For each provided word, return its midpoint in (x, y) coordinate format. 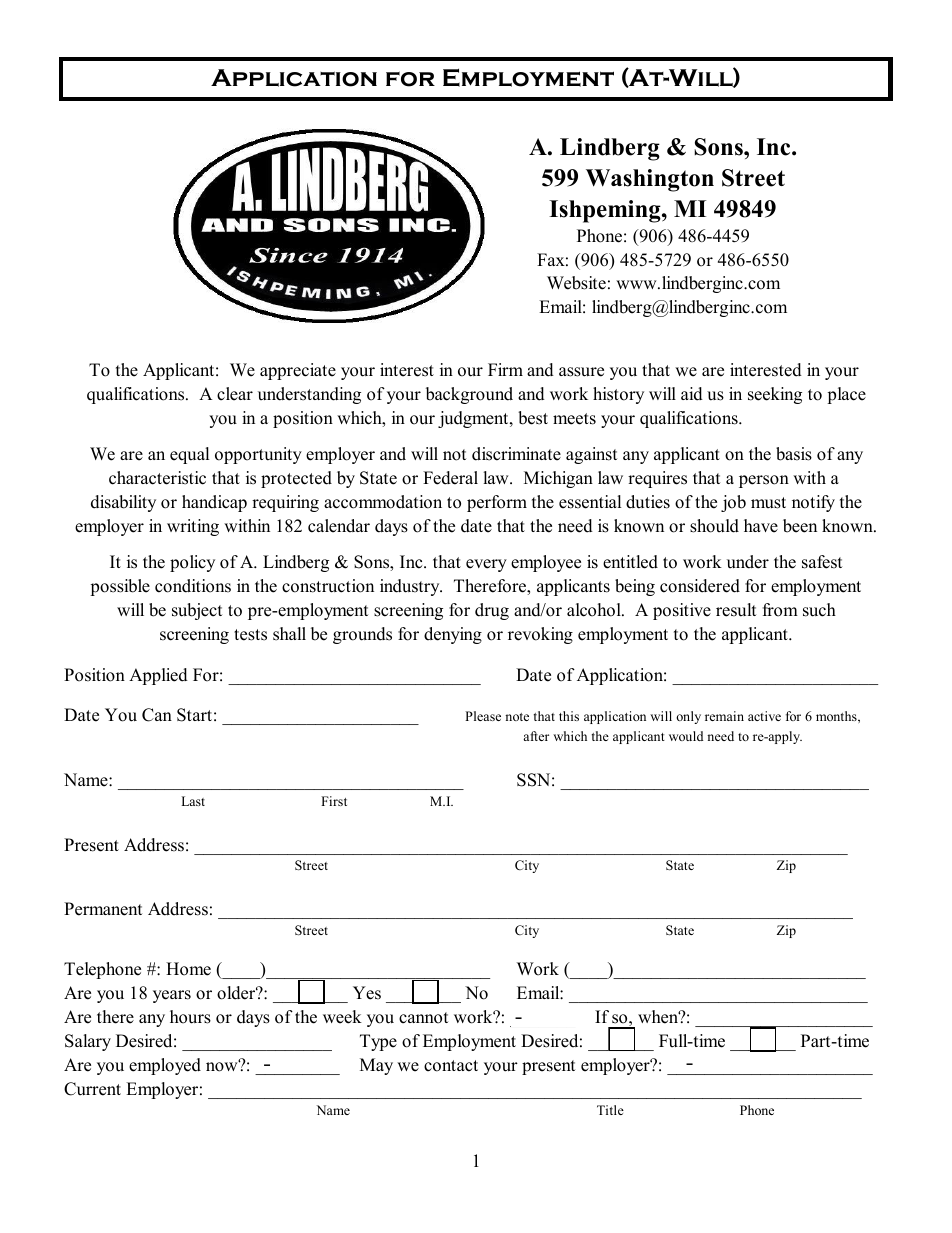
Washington (650, 180)
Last (193, 801)
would (686, 736)
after (536, 736)
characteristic (157, 478)
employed (165, 1066)
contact (451, 1066)
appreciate (298, 371)
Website (576, 283)
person (764, 481)
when (659, 1017)
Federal (450, 478)
